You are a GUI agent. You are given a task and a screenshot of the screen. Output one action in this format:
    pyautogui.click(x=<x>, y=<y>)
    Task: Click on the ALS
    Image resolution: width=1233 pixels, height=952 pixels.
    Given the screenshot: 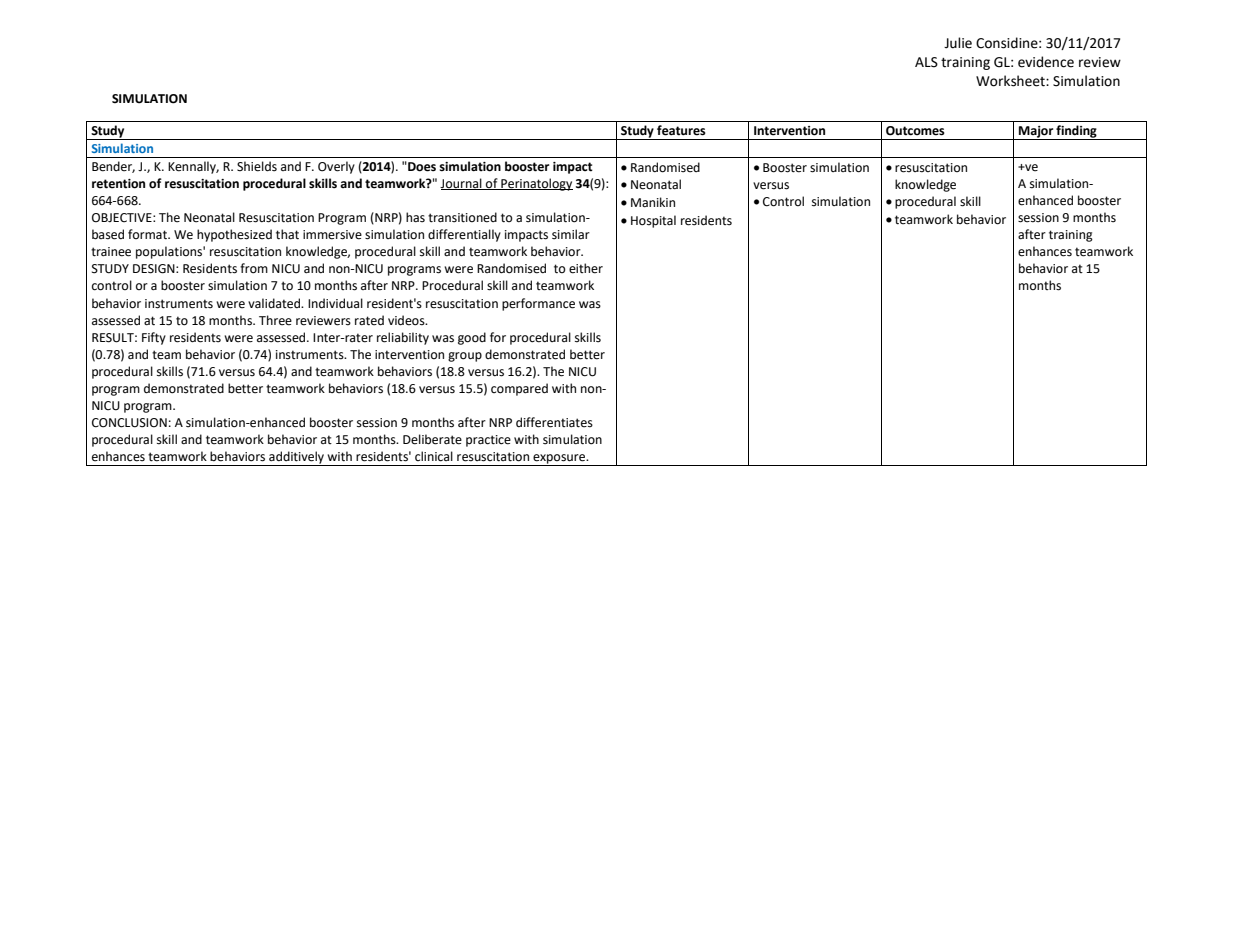 What is the action you would take?
    pyautogui.click(x=926, y=62)
